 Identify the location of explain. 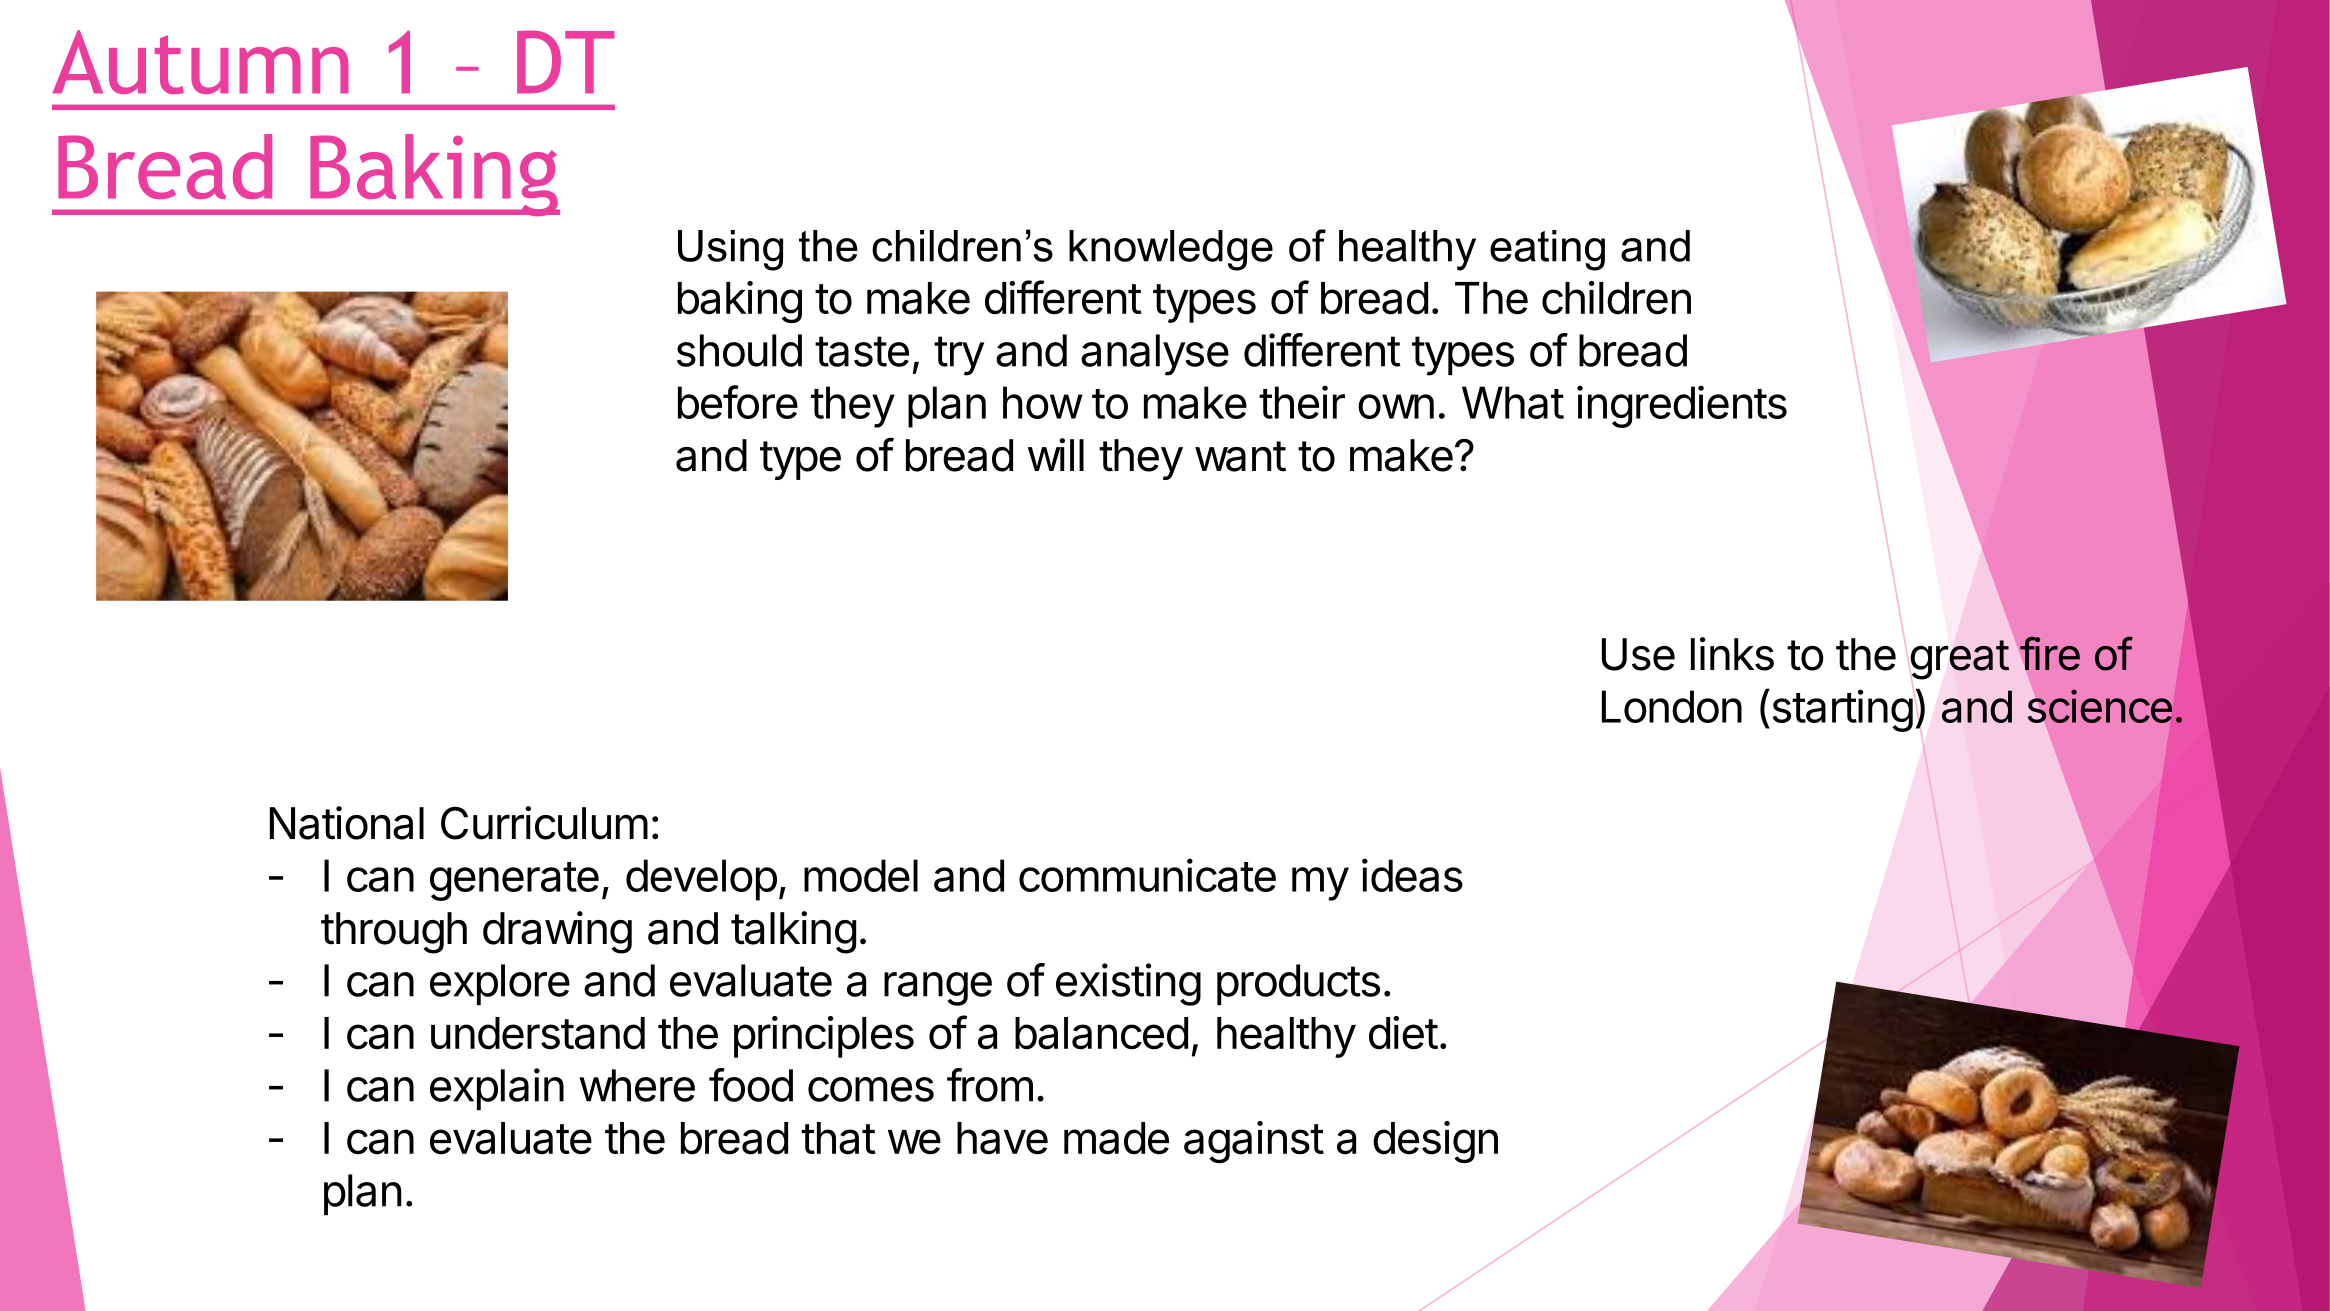
(497, 1089).
